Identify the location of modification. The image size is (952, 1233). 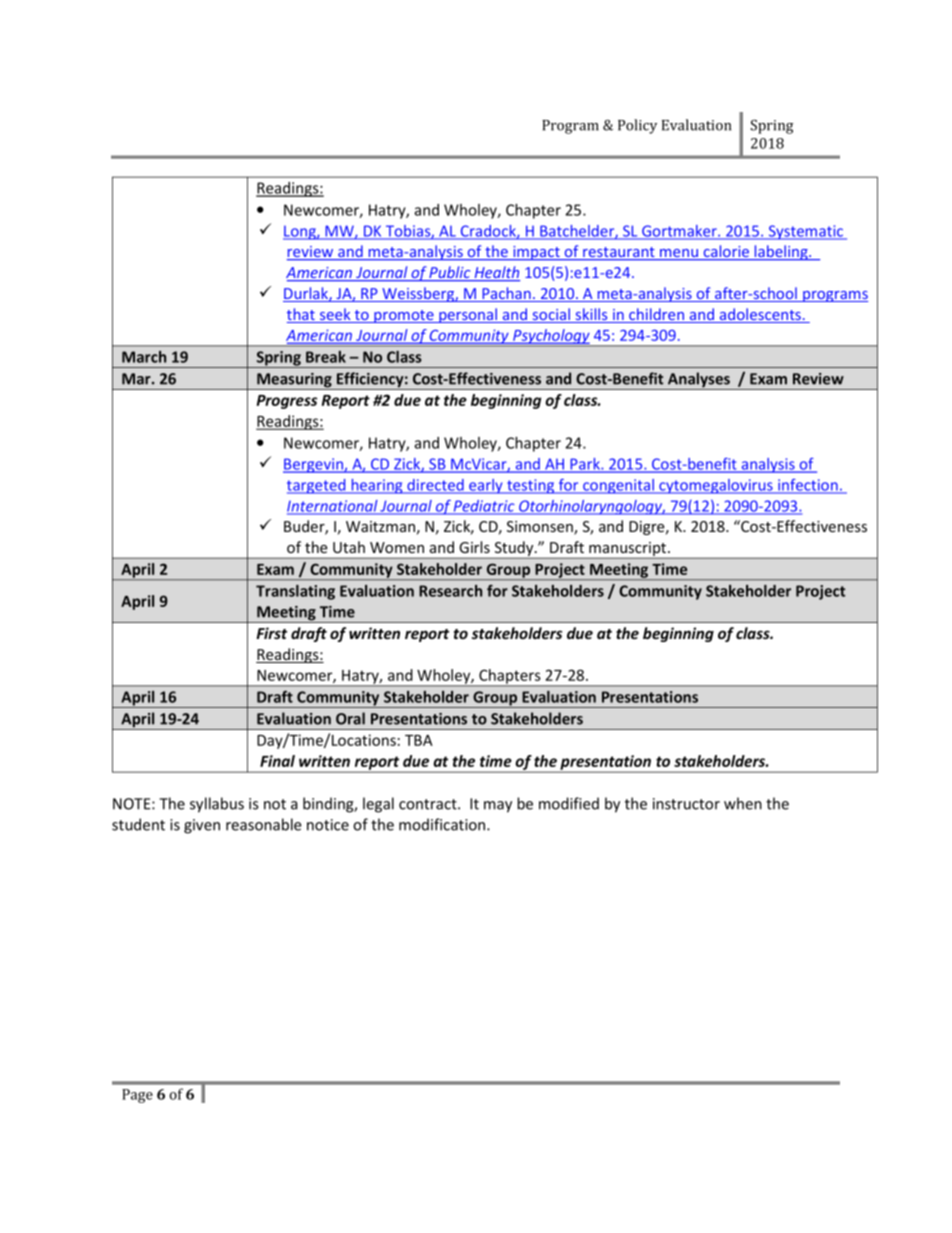
(443, 824).
